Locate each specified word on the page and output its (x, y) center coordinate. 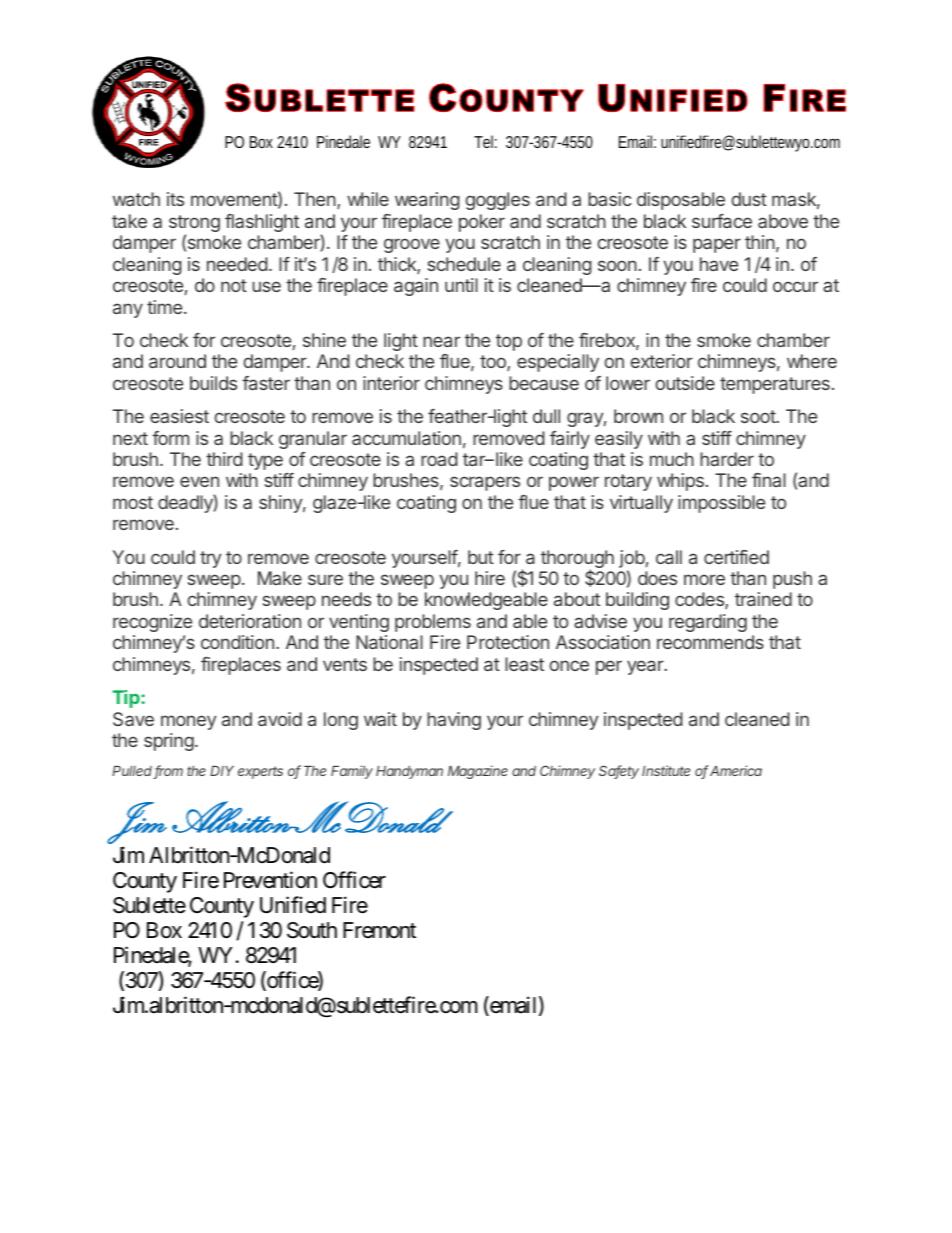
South (312, 930)
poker (482, 223)
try (210, 559)
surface (722, 221)
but (481, 557)
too (494, 363)
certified (736, 557)
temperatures (775, 385)
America (735, 770)
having (454, 721)
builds (213, 383)
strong (194, 225)
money (188, 722)
